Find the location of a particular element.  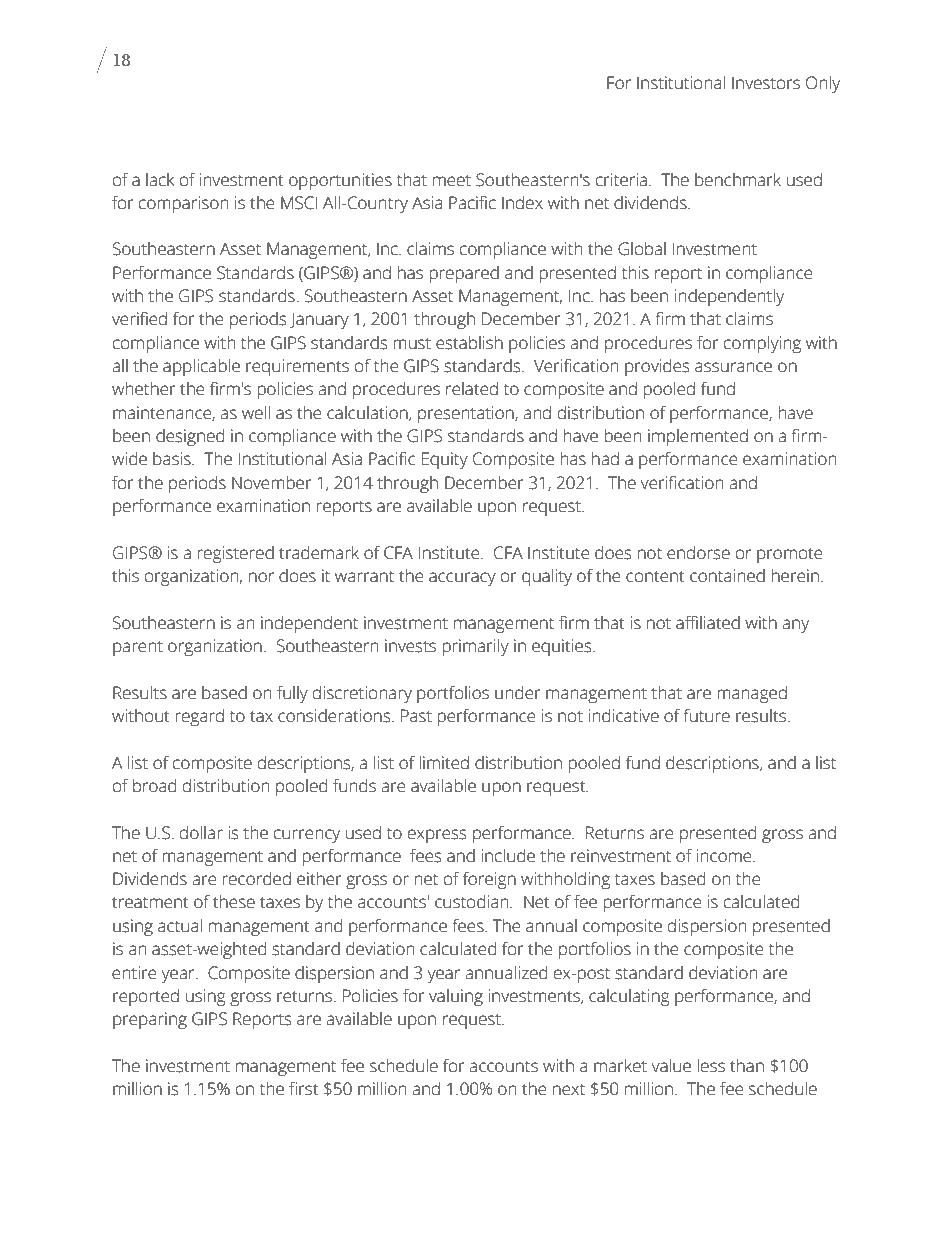

meet is located at coordinates (452, 181).
